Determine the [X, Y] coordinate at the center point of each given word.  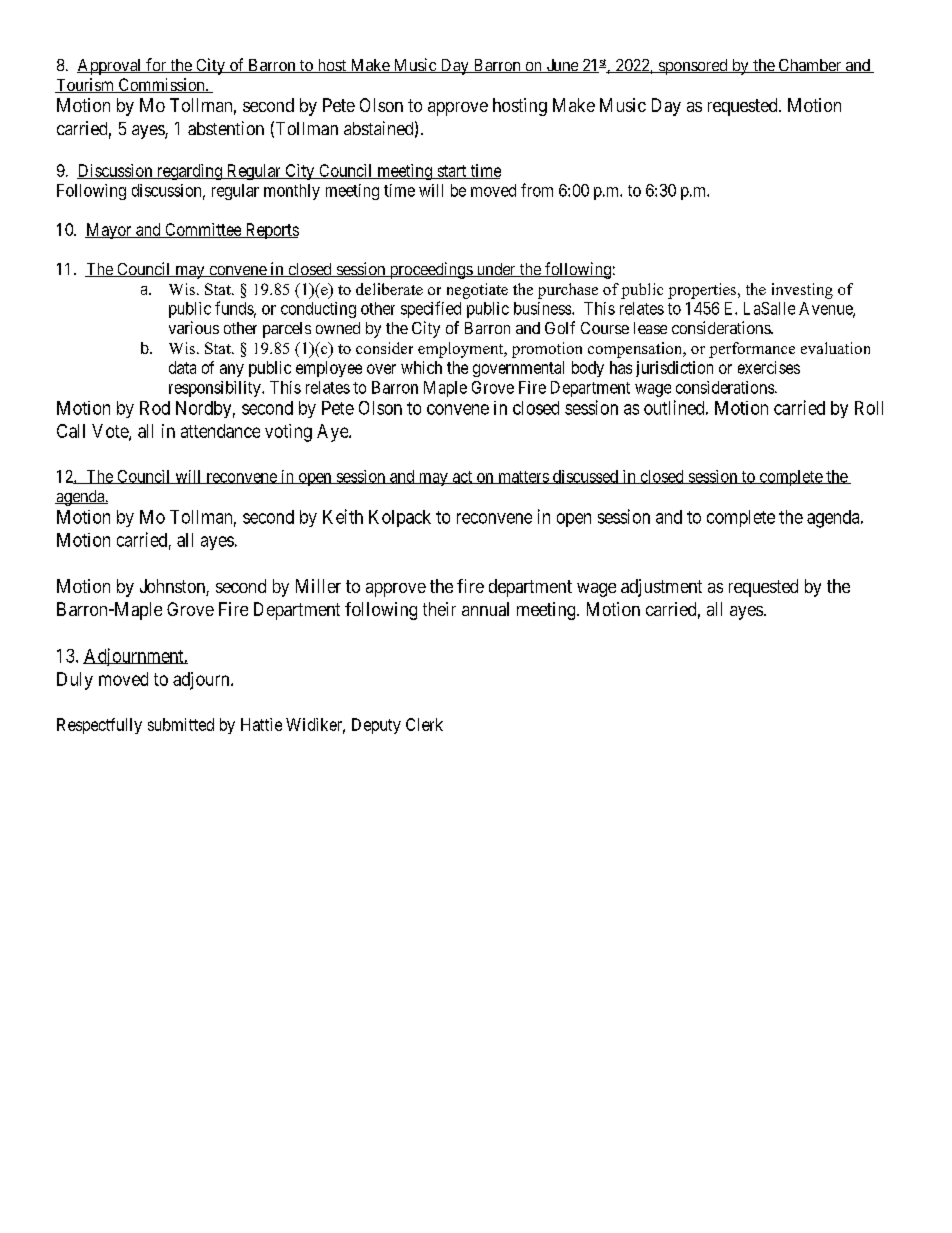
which [421, 367]
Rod [155, 408]
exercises [769, 367]
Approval [110, 67]
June [562, 66]
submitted [181, 724]
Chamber [810, 66]
